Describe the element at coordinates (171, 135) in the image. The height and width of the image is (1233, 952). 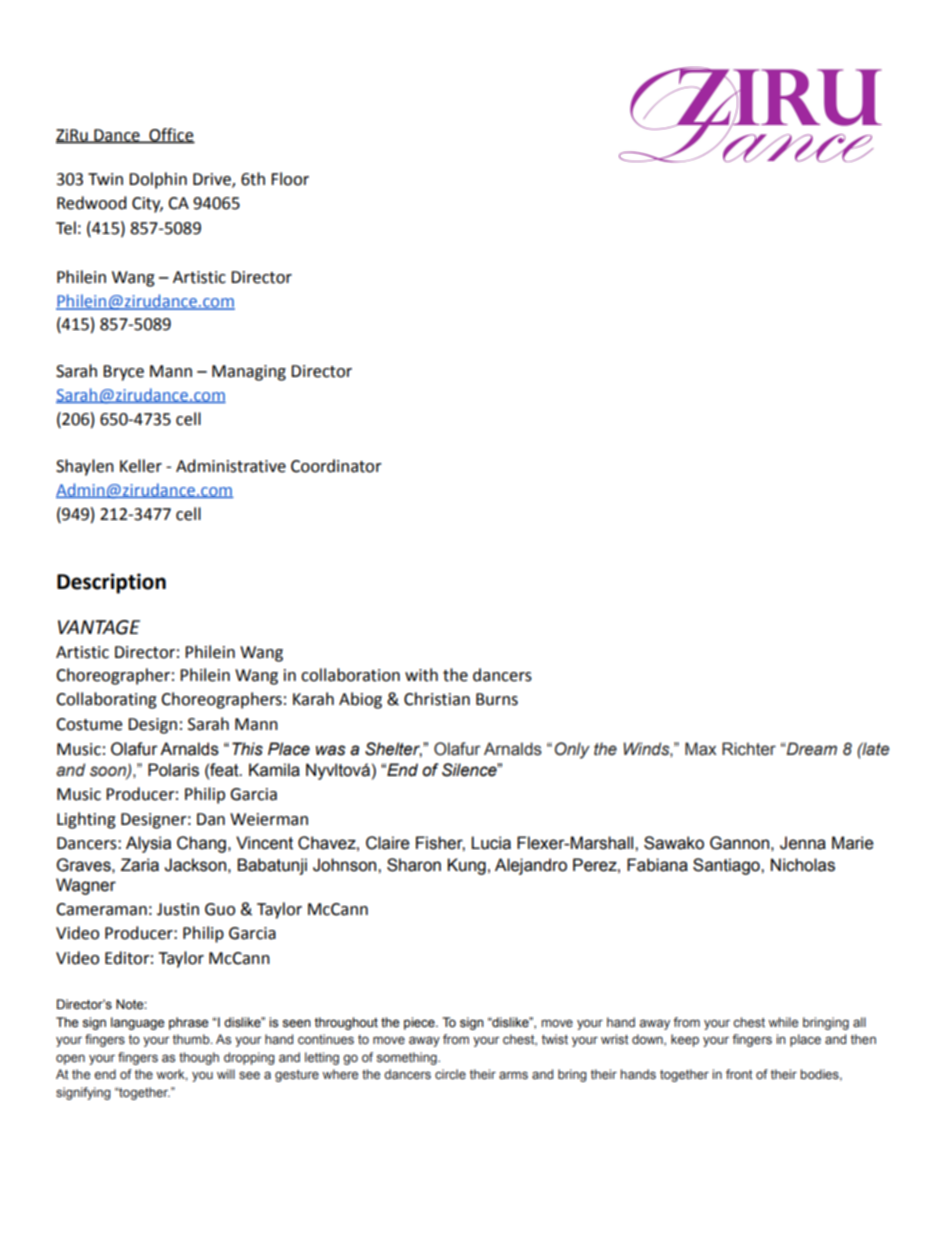
I see `Office` at that location.
